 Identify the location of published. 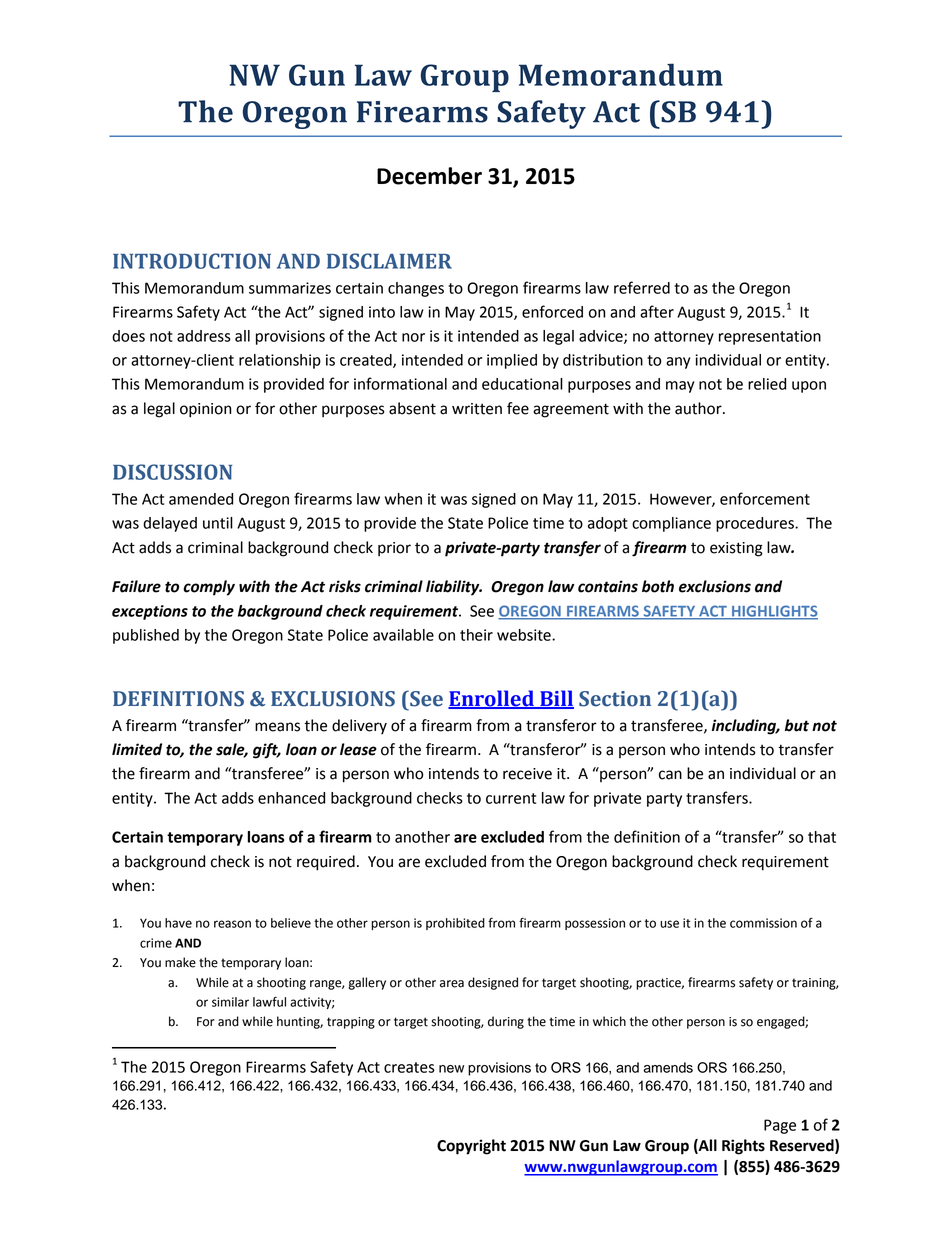
(146, 636).
